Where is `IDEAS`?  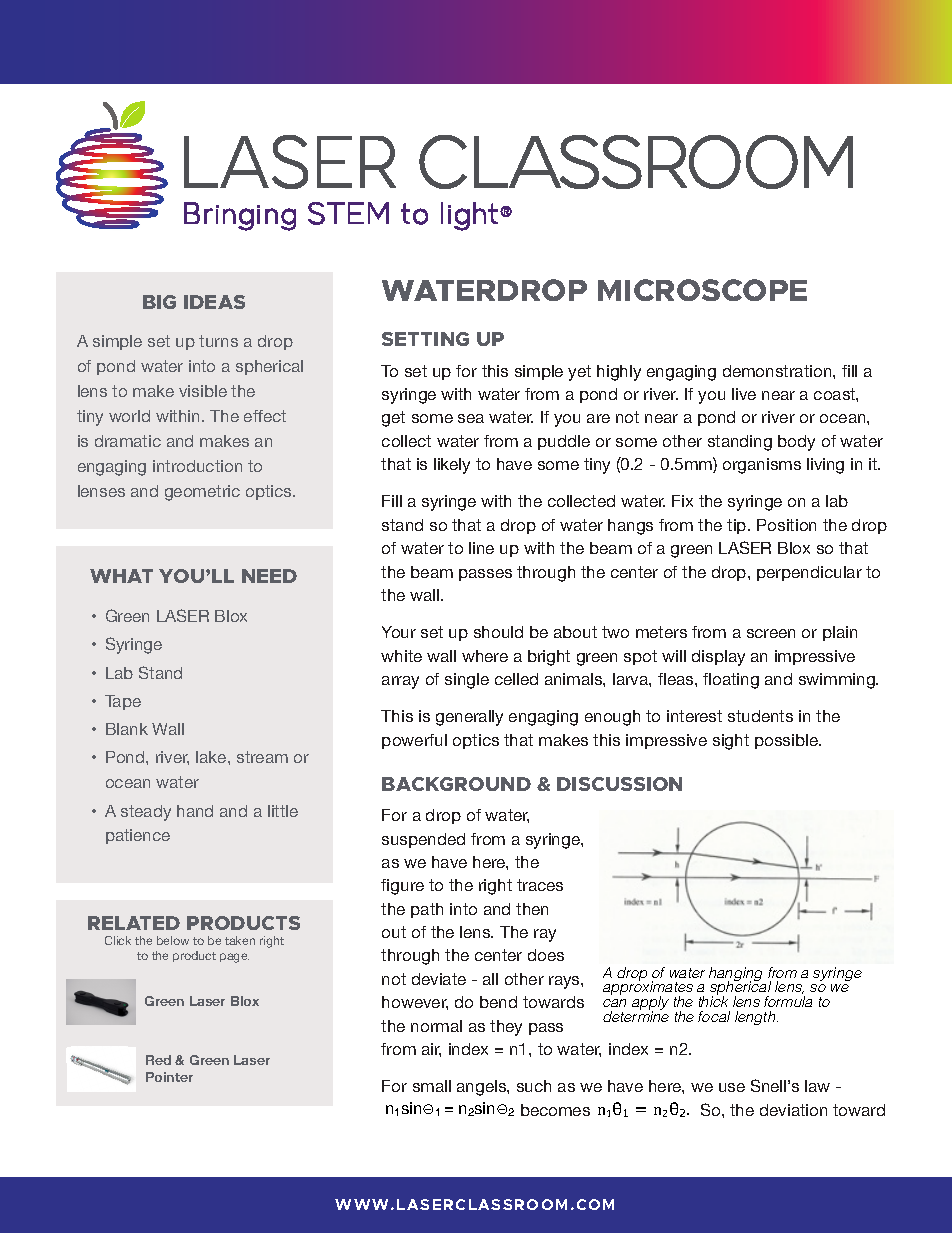
IDEAS is located at coordinates (214, 302).
